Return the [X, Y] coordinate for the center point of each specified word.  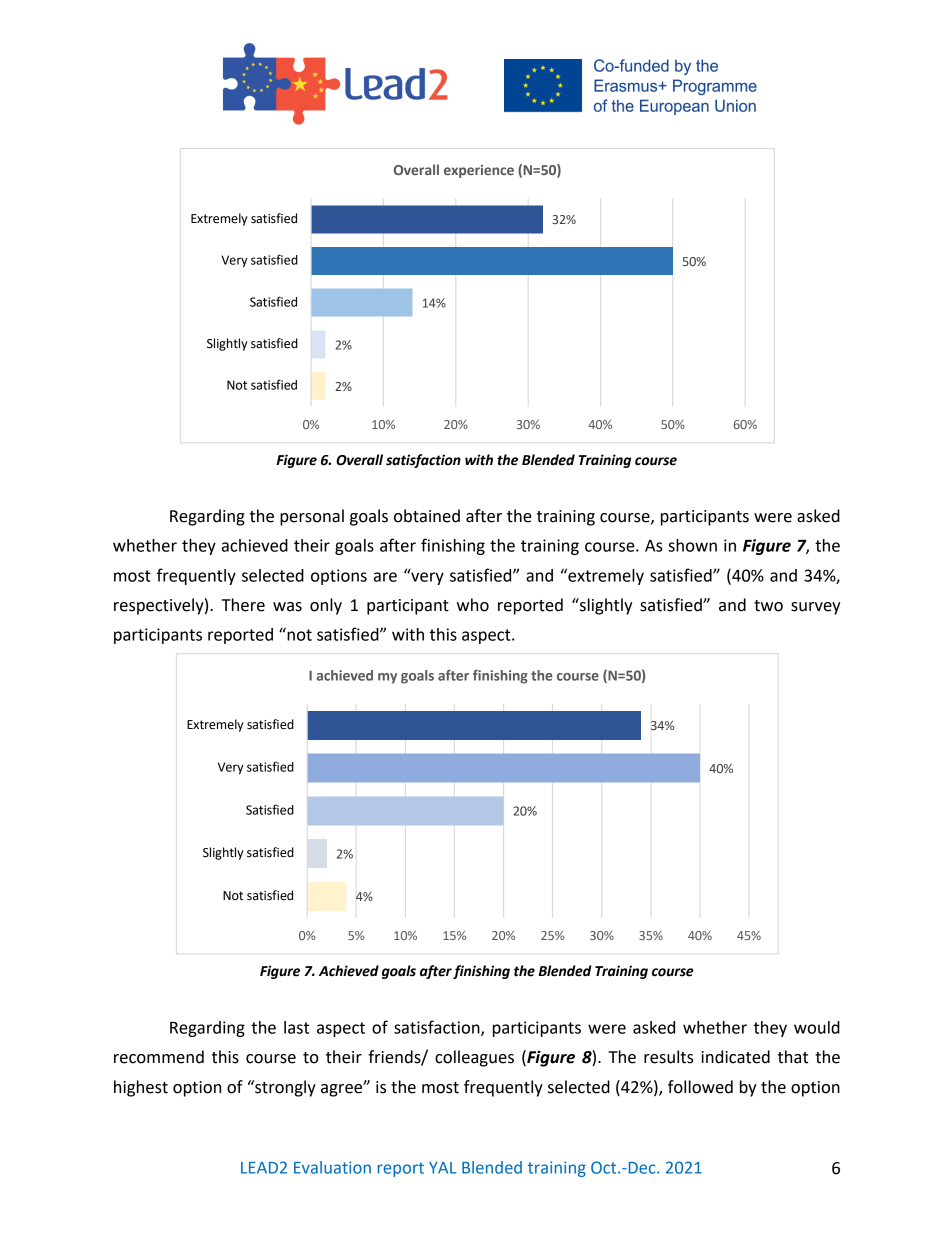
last [296, 1027]
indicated [735, 1057]
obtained [427, 516]
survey [816, 608]
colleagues [474, 1058]
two [768, 606]
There [243, 605]
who [473, 605]
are [385, 577]
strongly [284, 1088]
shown [692, 545]
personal [312, 517]
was [287, 607]
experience [479, 171]
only [326, 606]
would [817, 1027]
